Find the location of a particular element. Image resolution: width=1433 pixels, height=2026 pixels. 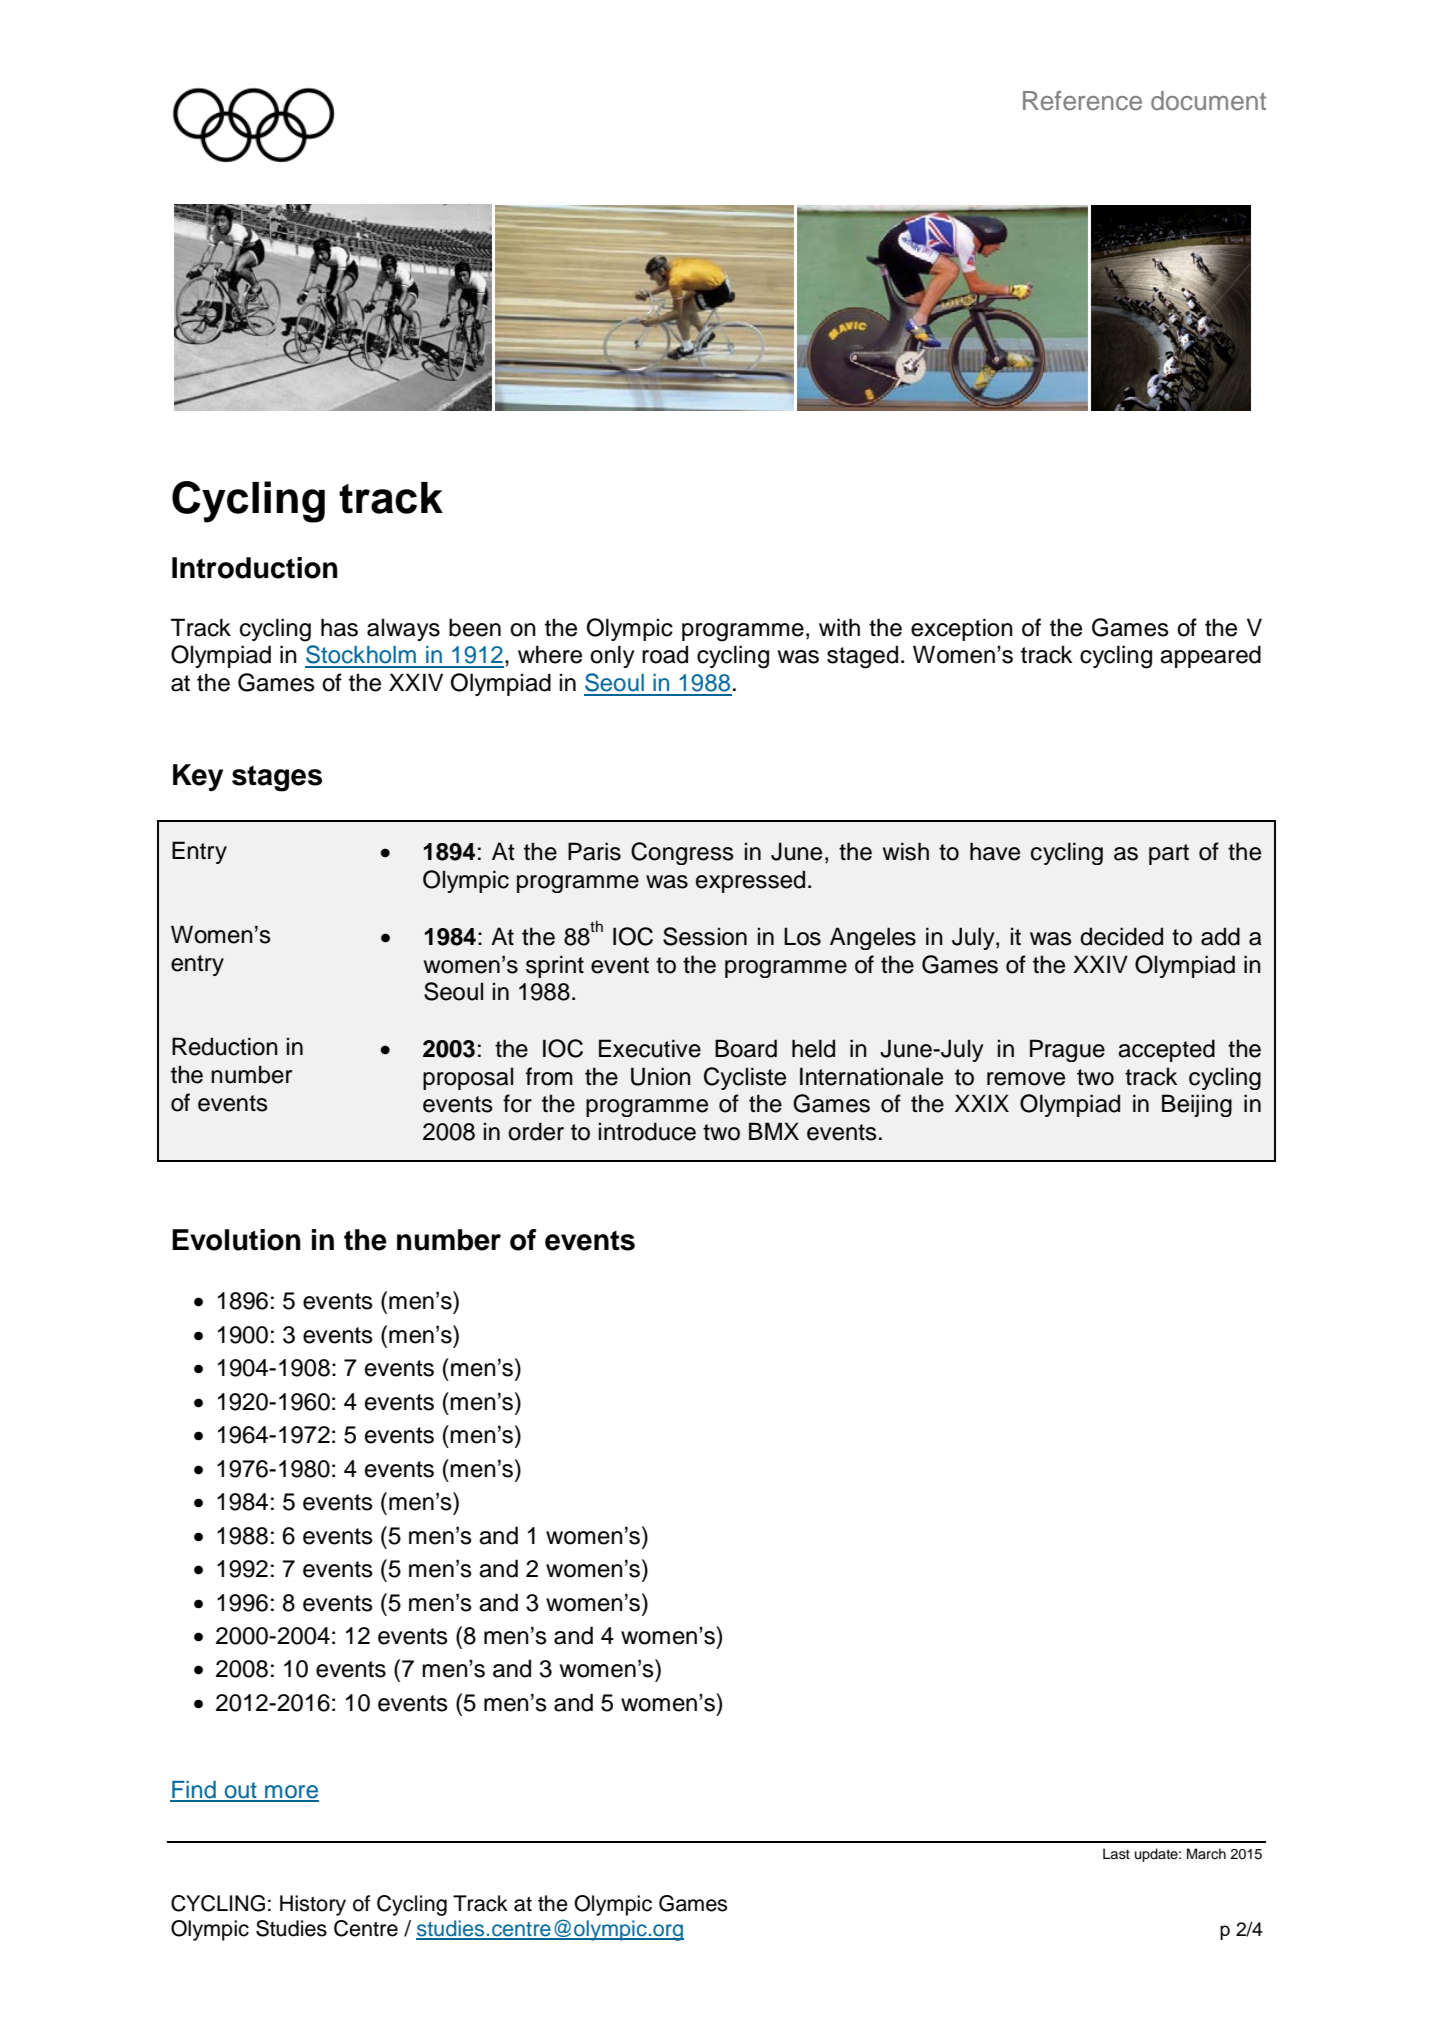

road is located at coordinates (665, 654).
